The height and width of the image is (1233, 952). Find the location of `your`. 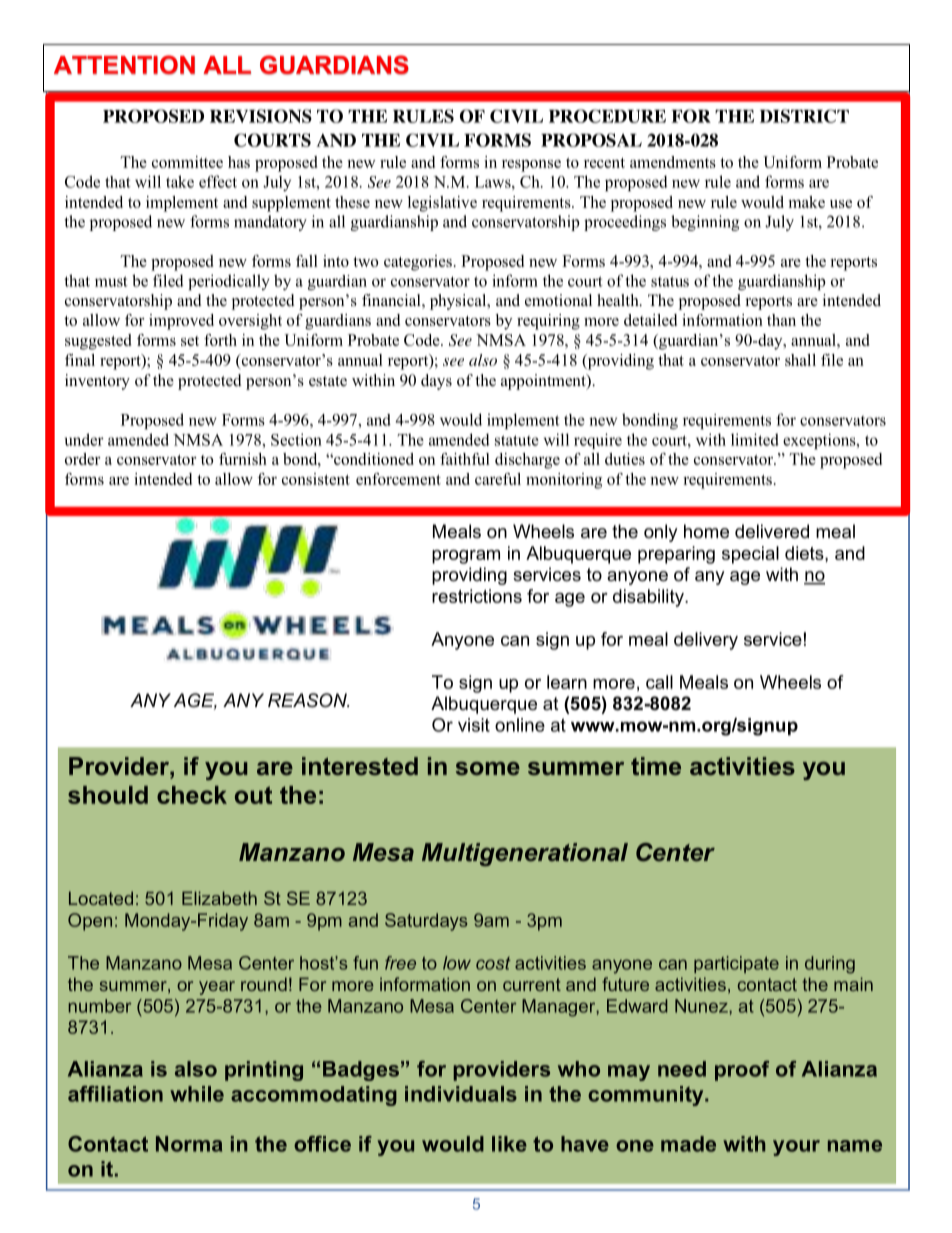

your is located at coordinates (796, 1148).
